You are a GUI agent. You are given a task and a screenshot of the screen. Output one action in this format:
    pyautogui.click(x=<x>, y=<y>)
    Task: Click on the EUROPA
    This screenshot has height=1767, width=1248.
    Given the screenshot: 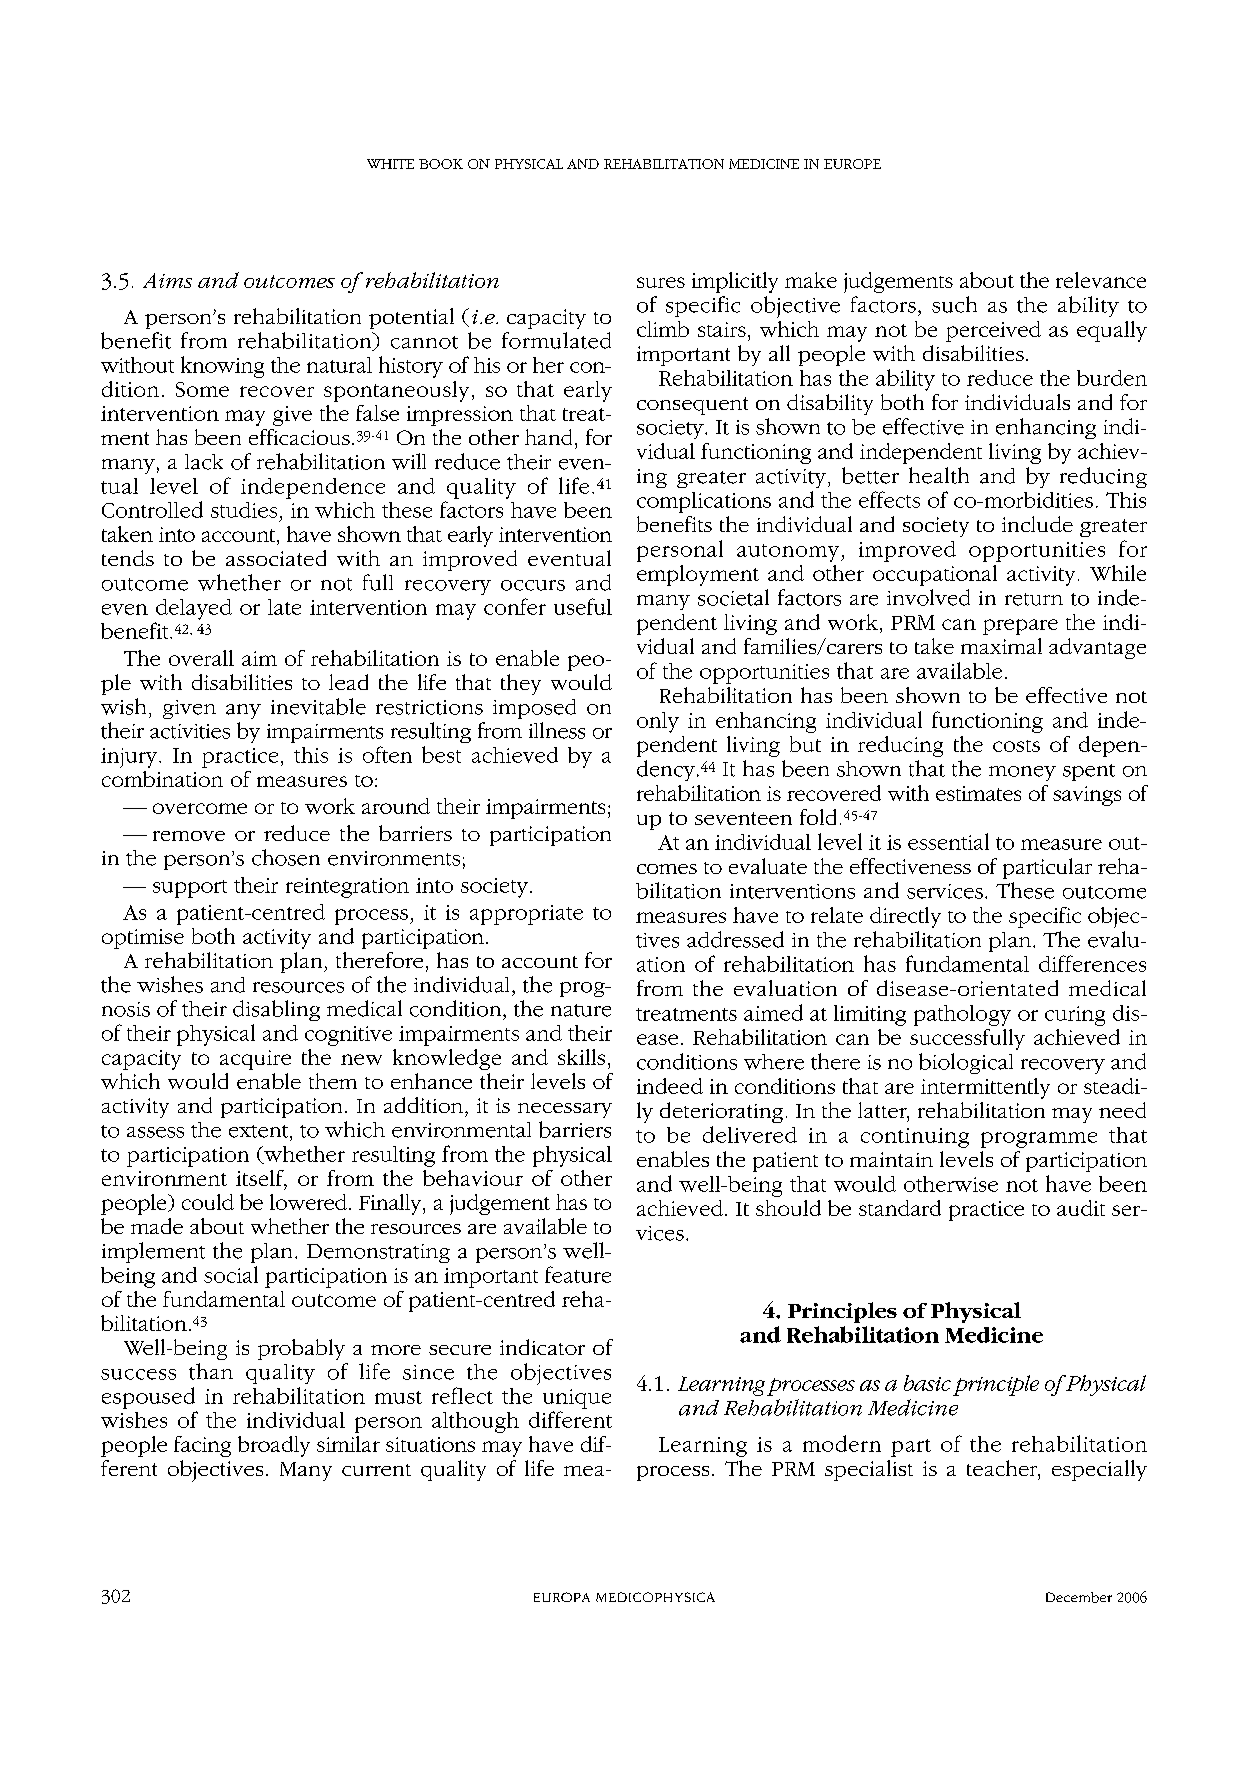 What is the action you would take?
    pyautogui.click(x=562, y=1597)
